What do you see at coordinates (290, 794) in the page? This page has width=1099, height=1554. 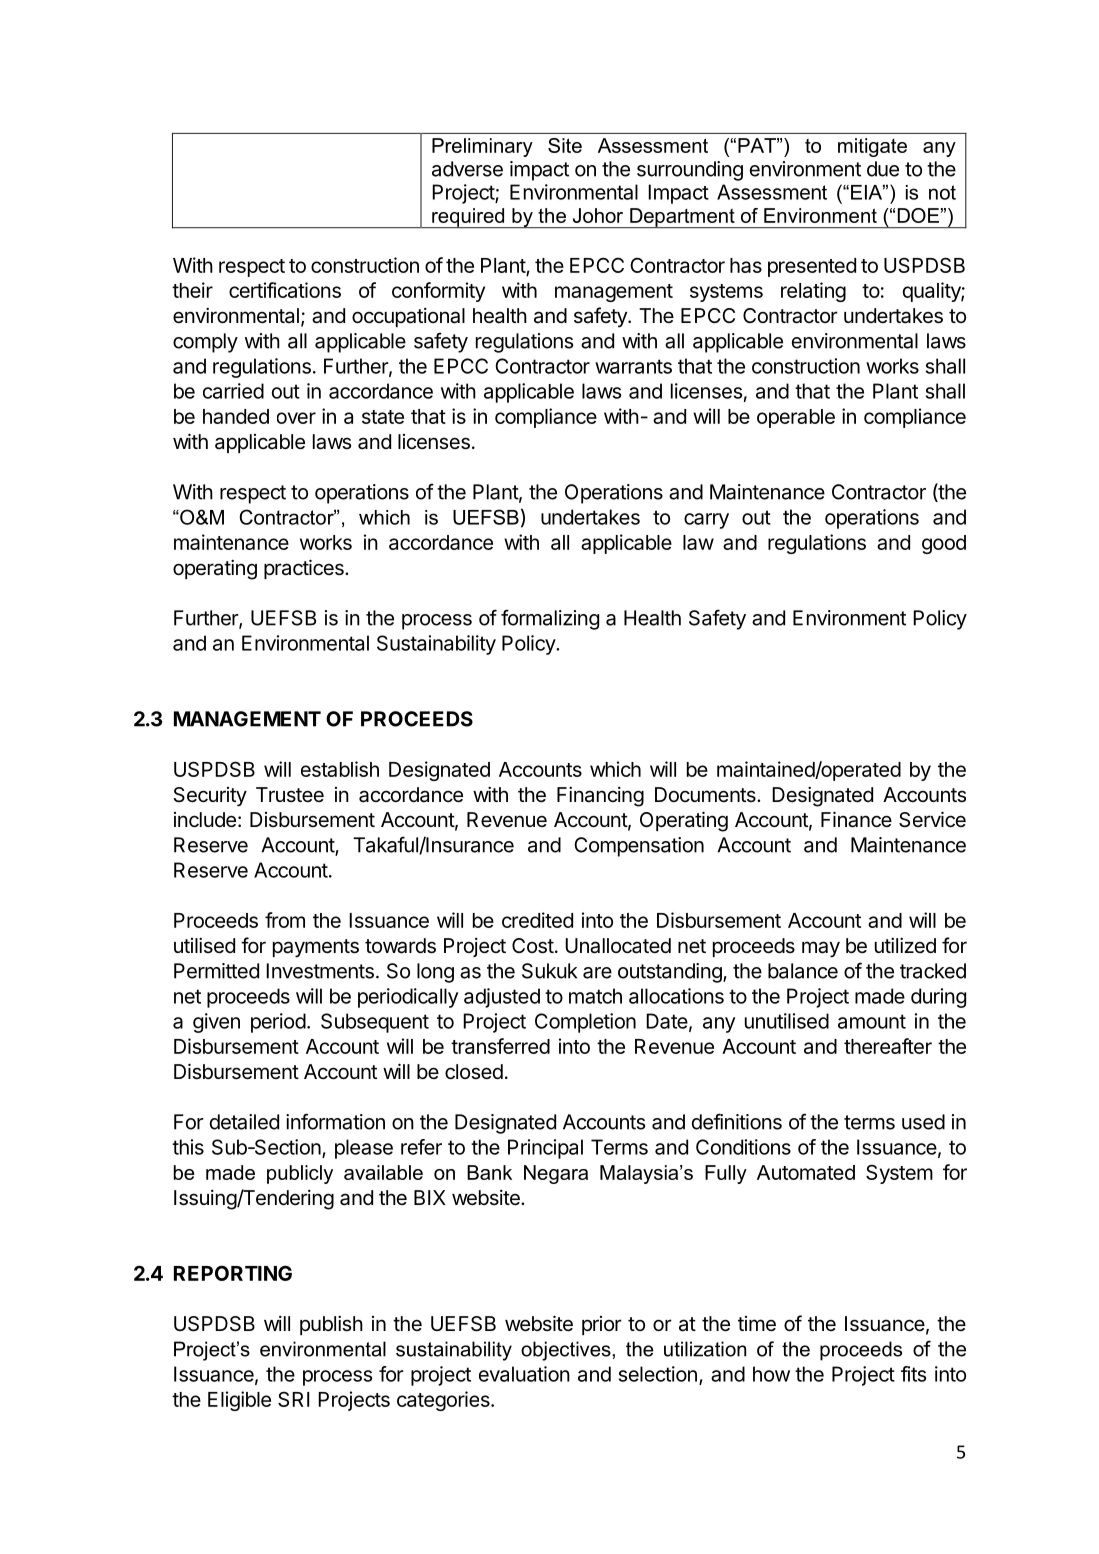 I see `Trustee` at bounding box center [290, 794].
